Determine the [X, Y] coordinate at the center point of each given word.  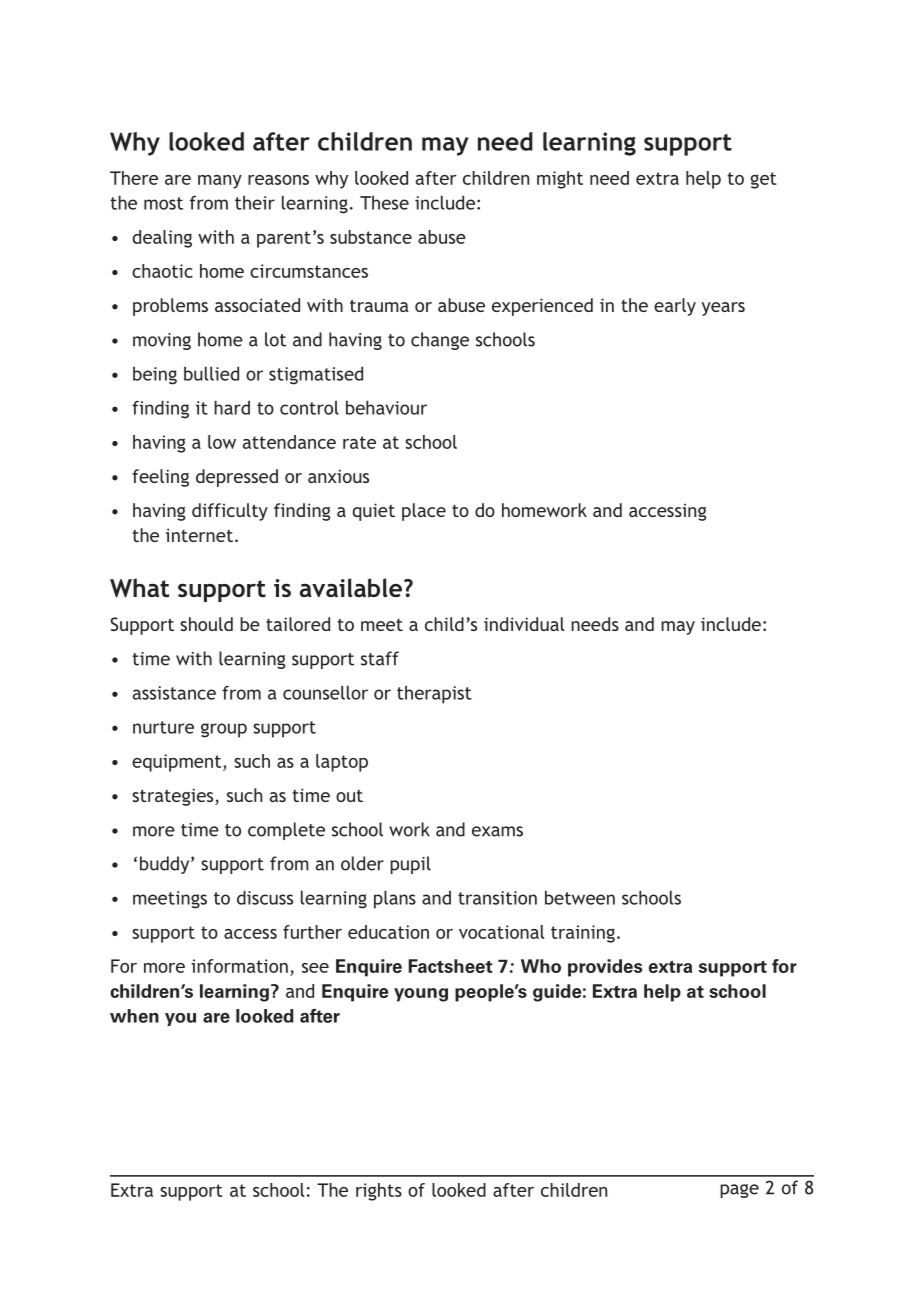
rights [379, 1192]
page [739, 1191]
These [384, 202]
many [220, 182]
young [421, 995]
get [763, 180]
